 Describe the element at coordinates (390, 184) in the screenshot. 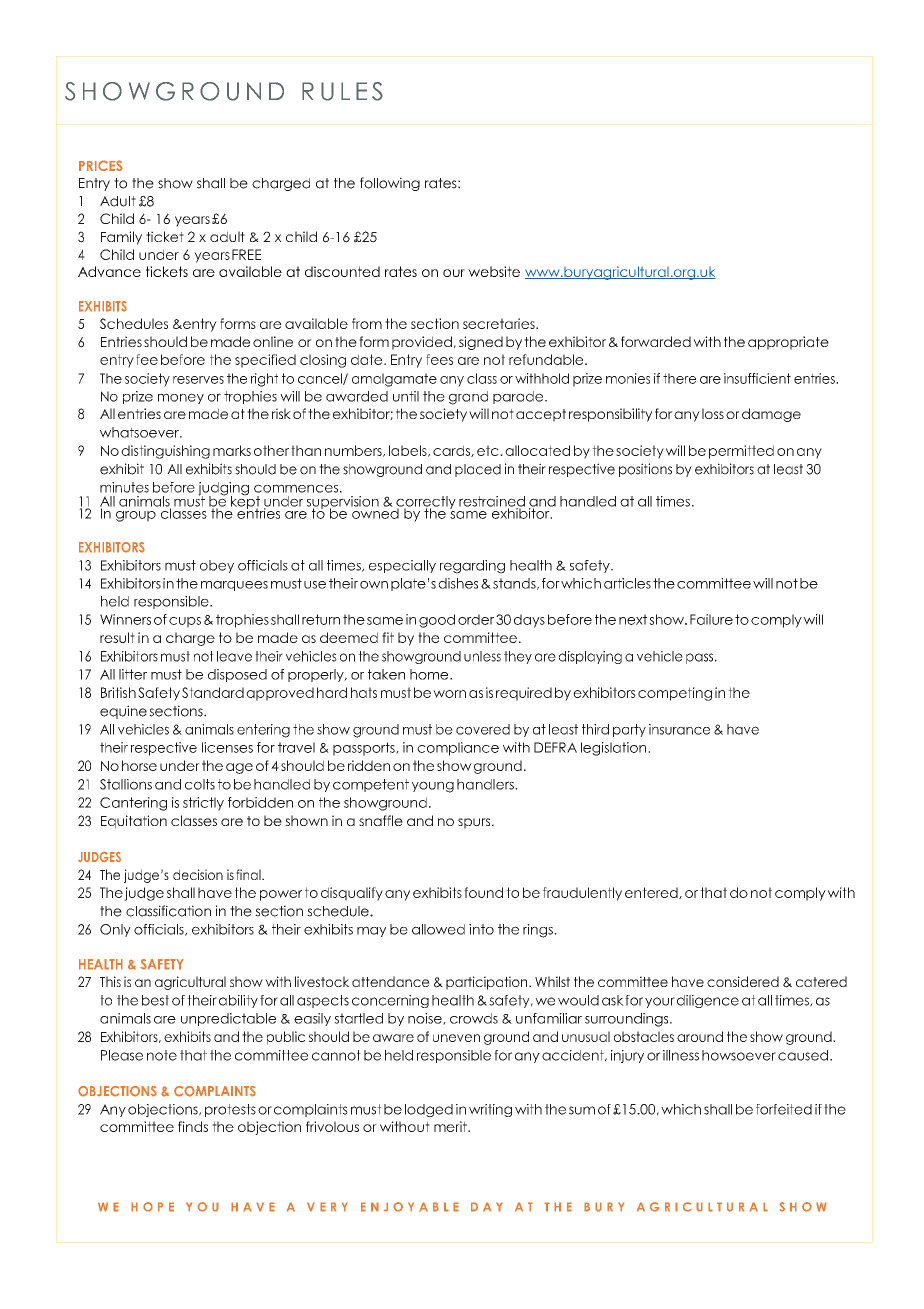

I see `following` at that location.
